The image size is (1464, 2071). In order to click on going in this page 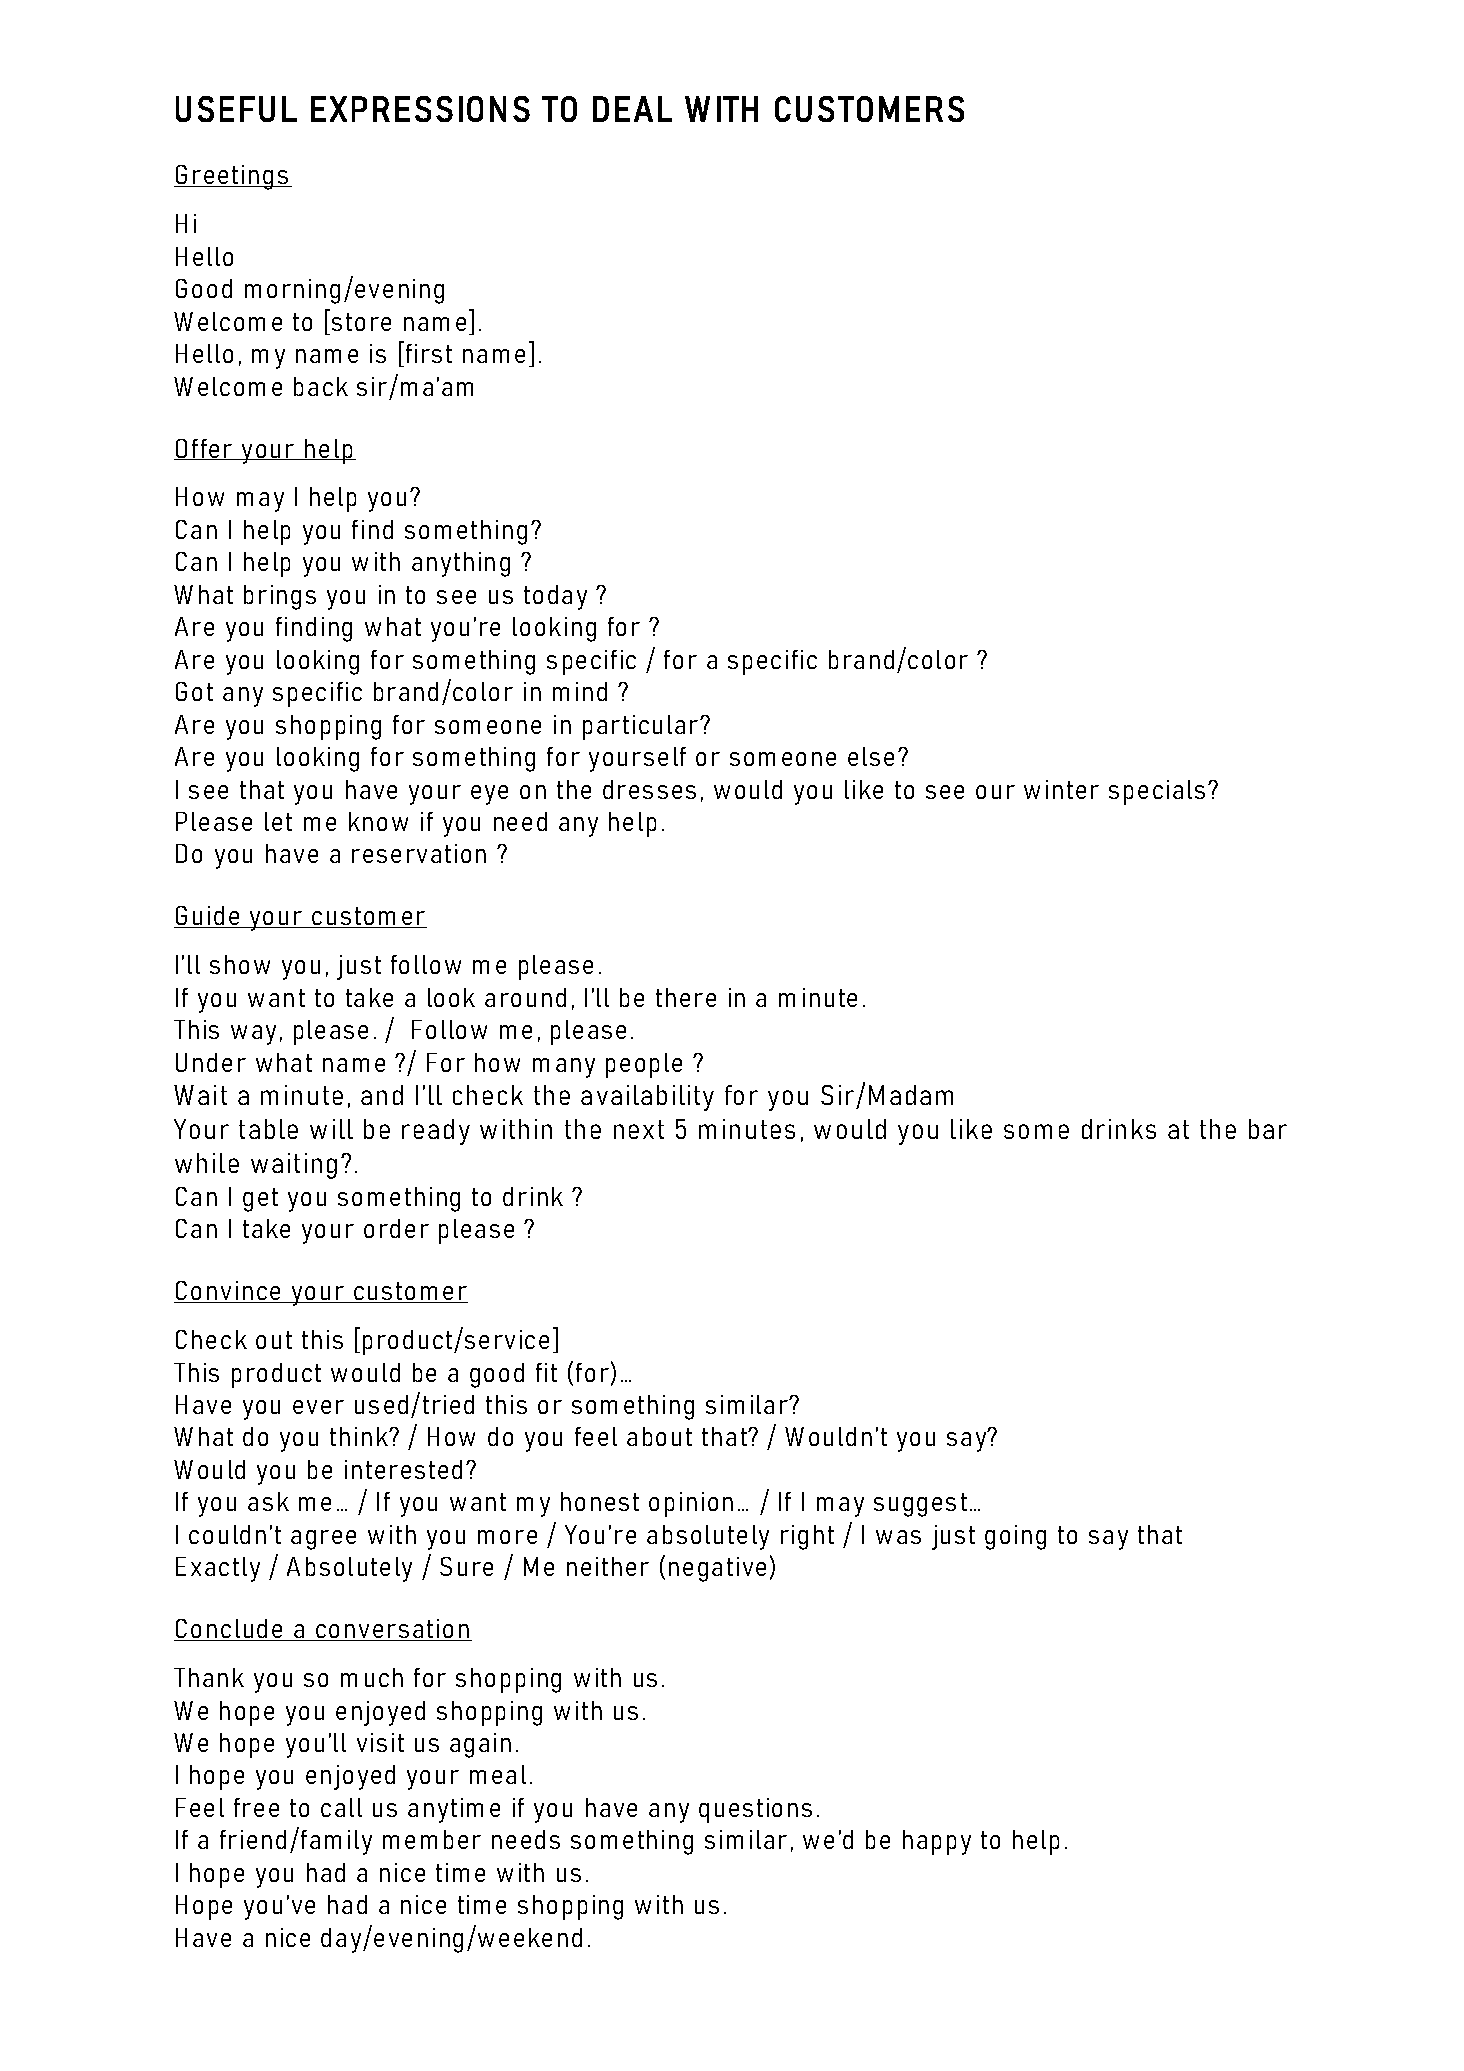, I will do `click(1015, 1537)`.
